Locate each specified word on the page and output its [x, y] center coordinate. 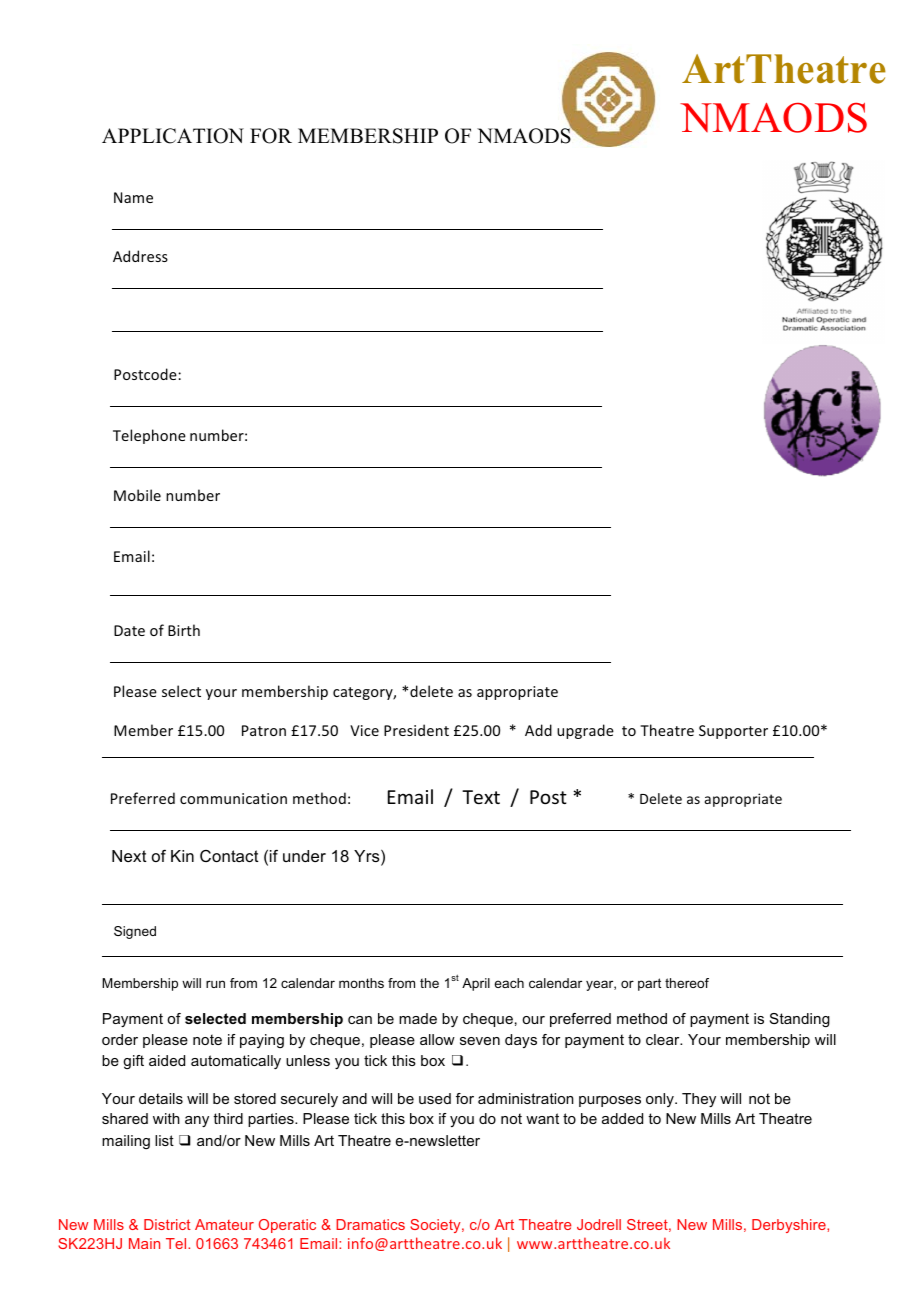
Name [133, 197]
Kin [182, 856]
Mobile [137, 495]
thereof [687, 983]
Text [481, 797]
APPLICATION [173, 136]
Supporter [733, 732]
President [416, 730]
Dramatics [370, 1224]
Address [140, 256]
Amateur [224, 1224]
